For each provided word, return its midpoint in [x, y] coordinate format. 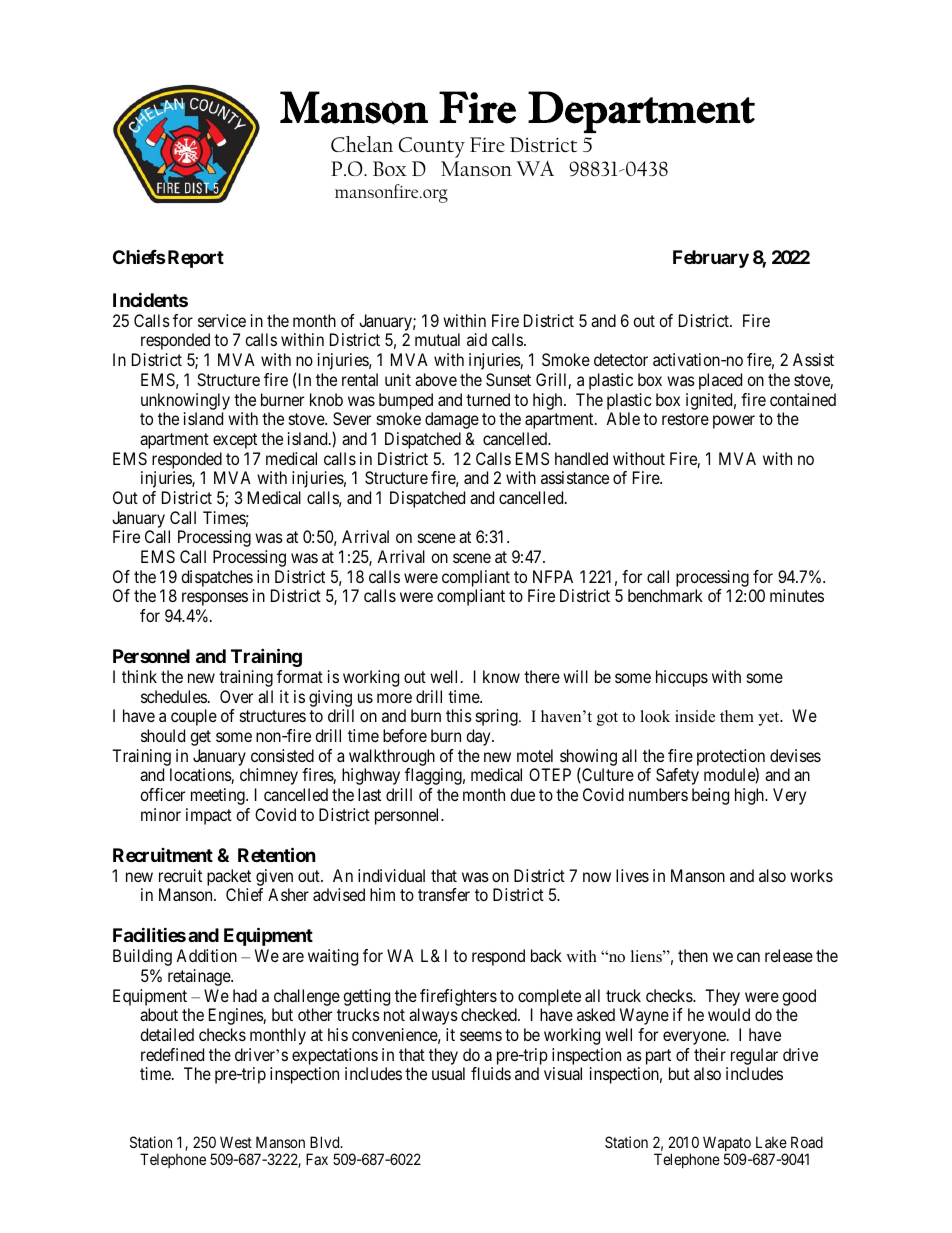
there [542, 676]
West [236, 1142]
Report [196, 259]
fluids [491, 1073]
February [711, 259]
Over [236, 696]
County [432, 147]
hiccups [682, 678]
